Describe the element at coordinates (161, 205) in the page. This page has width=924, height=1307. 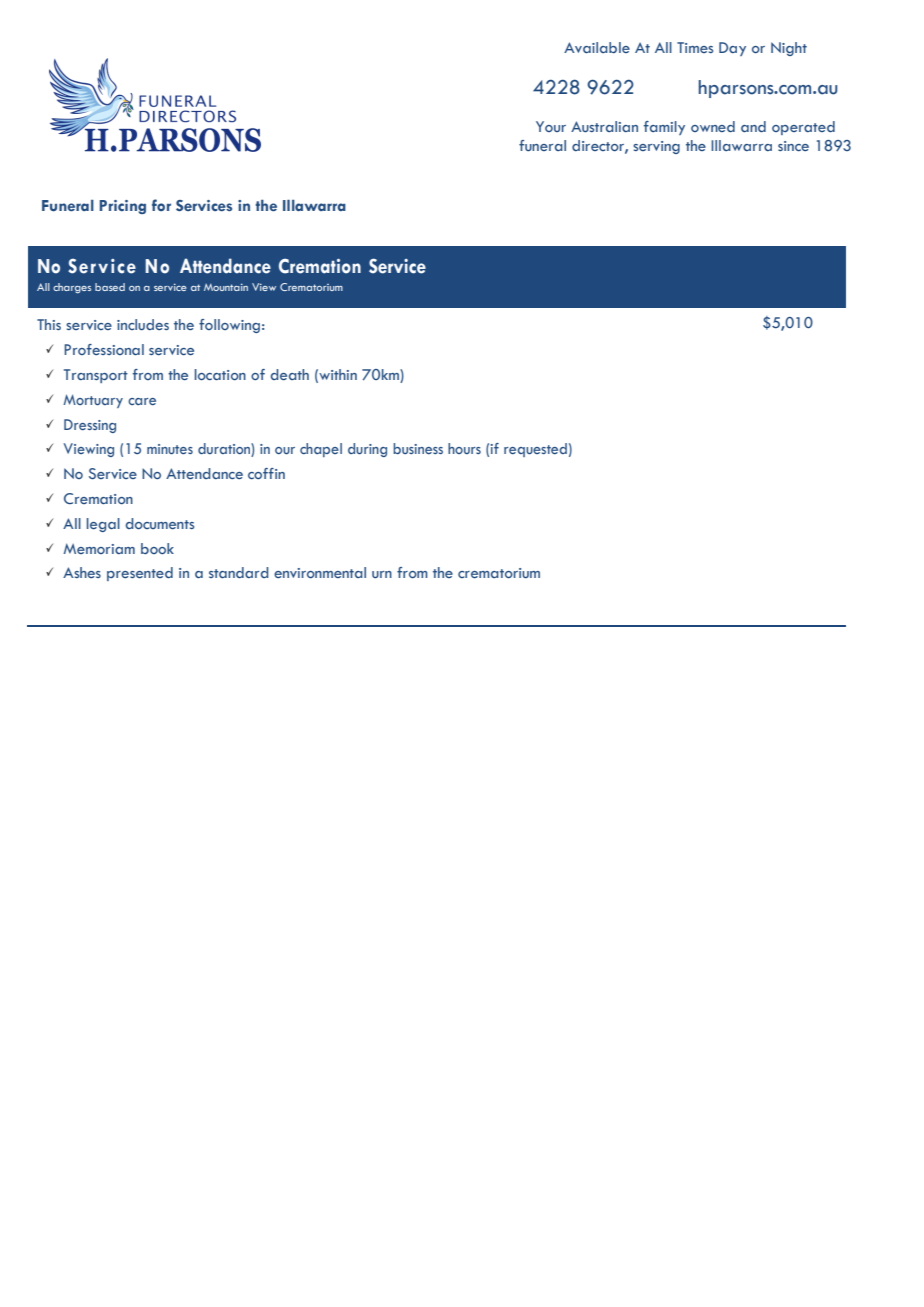
I see `for` at that location.
